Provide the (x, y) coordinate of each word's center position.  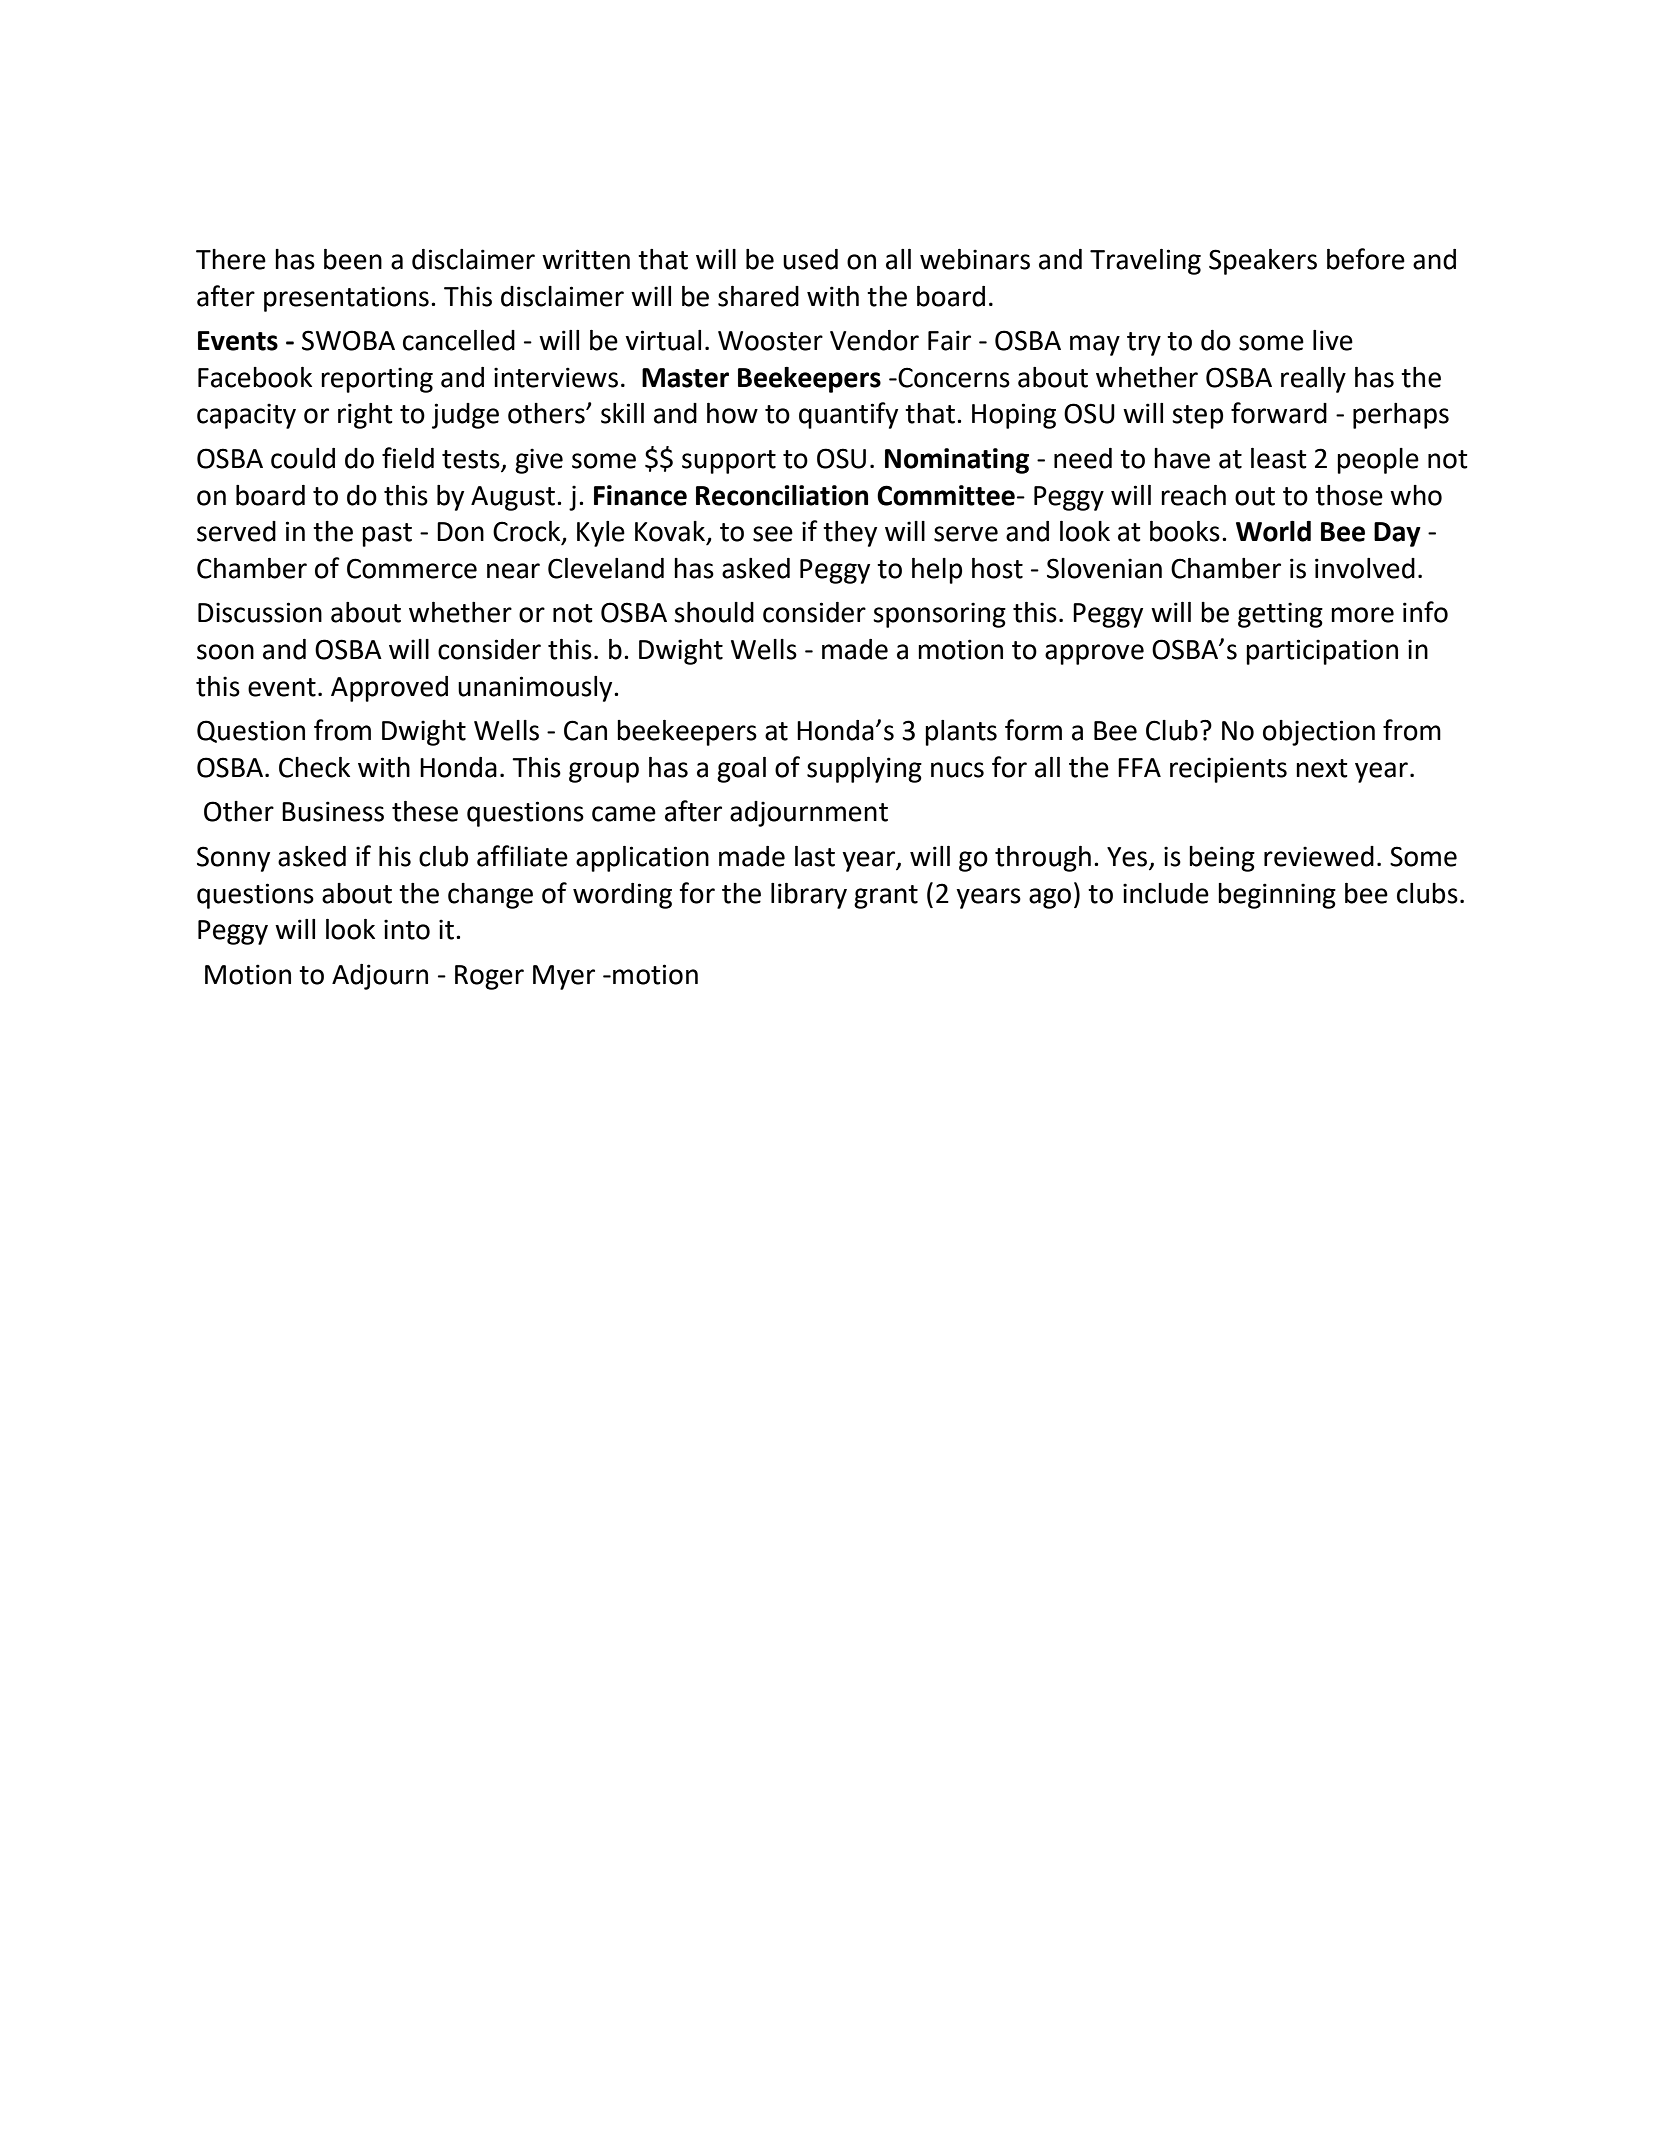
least (1279, 458)
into (407, 929)
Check (314, 767)
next (1322, 768)
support (729, 462)
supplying (864, 769)
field (408, 458)
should (714, 612)
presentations (346, 299)
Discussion (260, 612)
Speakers (1263, 261)
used (810, 259)
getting (1280, 615)
